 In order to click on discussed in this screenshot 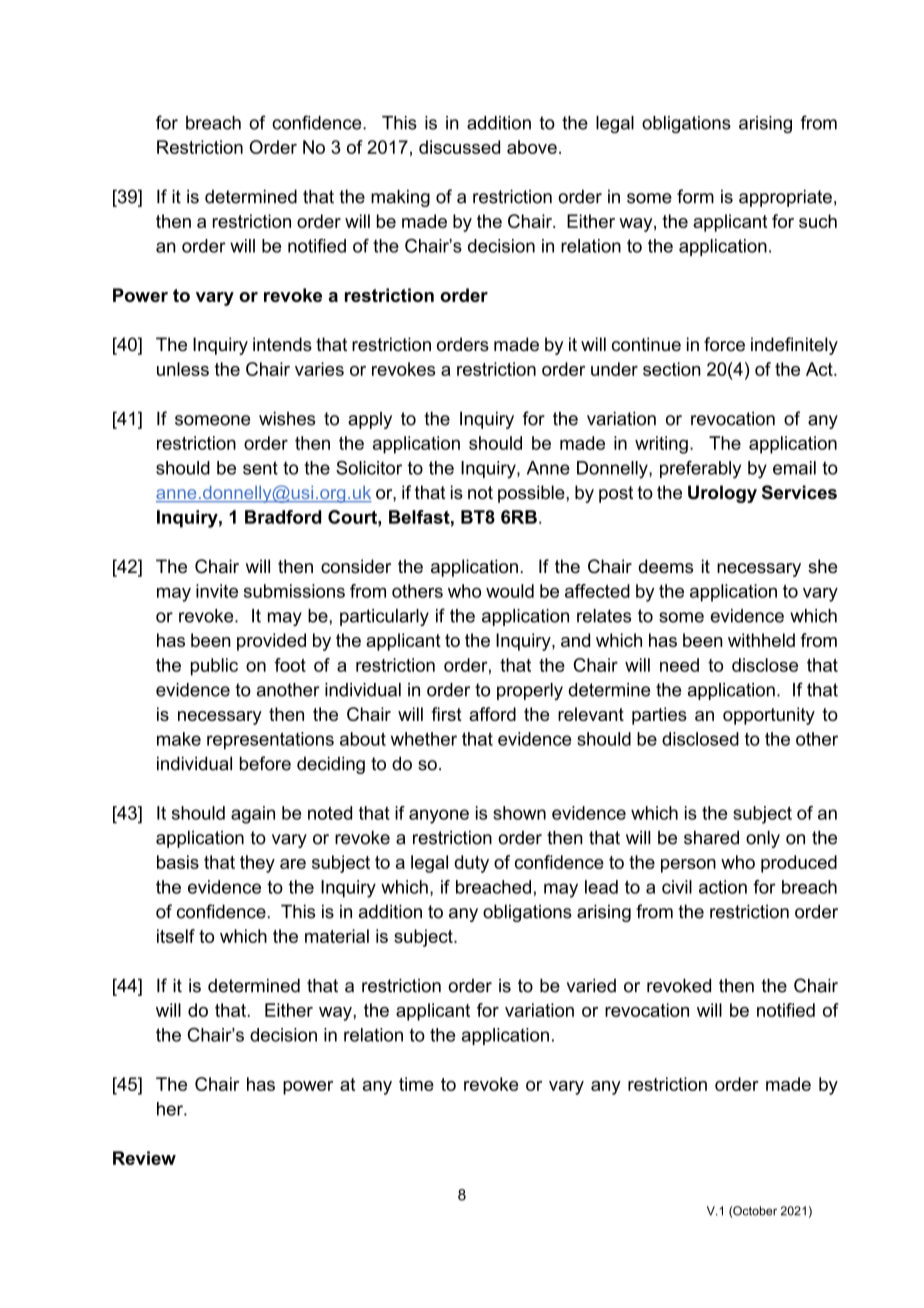, I will do `click(459, 147)`.
